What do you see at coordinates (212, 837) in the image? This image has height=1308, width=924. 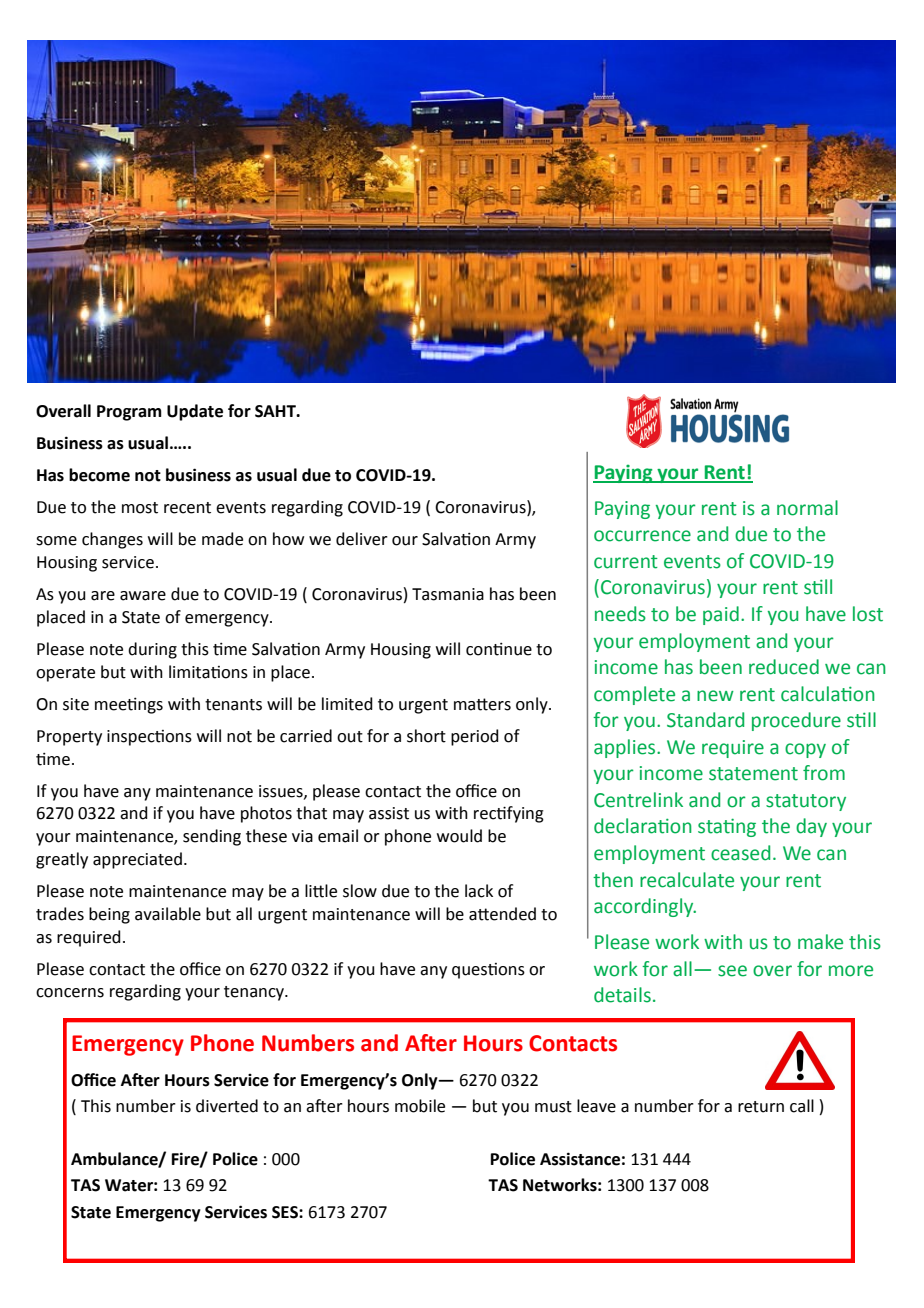 I see `sending` at bounding box center [212, 837].
